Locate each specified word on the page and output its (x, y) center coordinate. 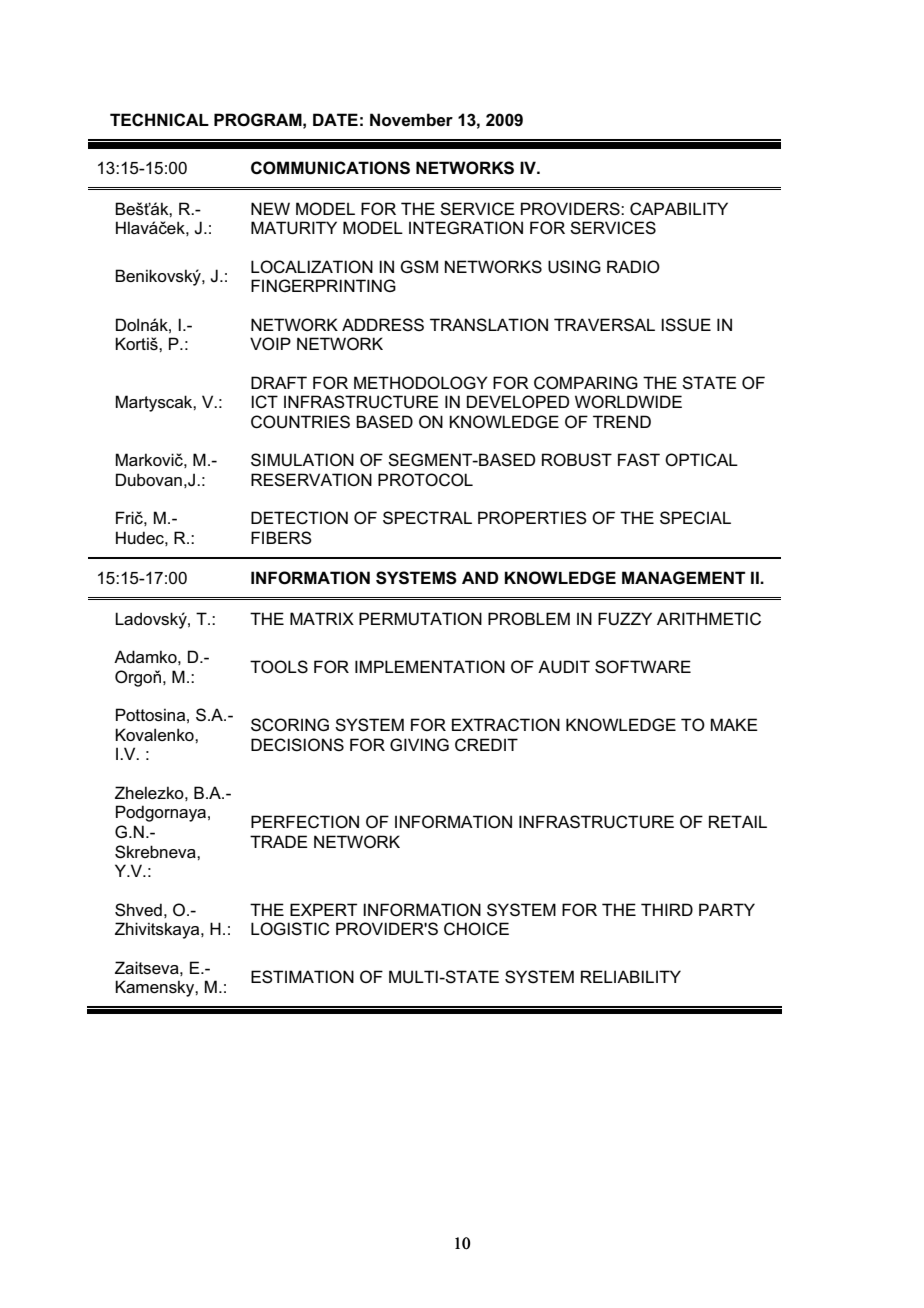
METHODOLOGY (421, 382)
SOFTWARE (643, 667)
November (411, 120)
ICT (264, 402)
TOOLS (279, 666)
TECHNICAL (159, 119)
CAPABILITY (679, 208)
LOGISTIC (290, 928)
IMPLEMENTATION (430, 666)
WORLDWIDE (628, 401)
